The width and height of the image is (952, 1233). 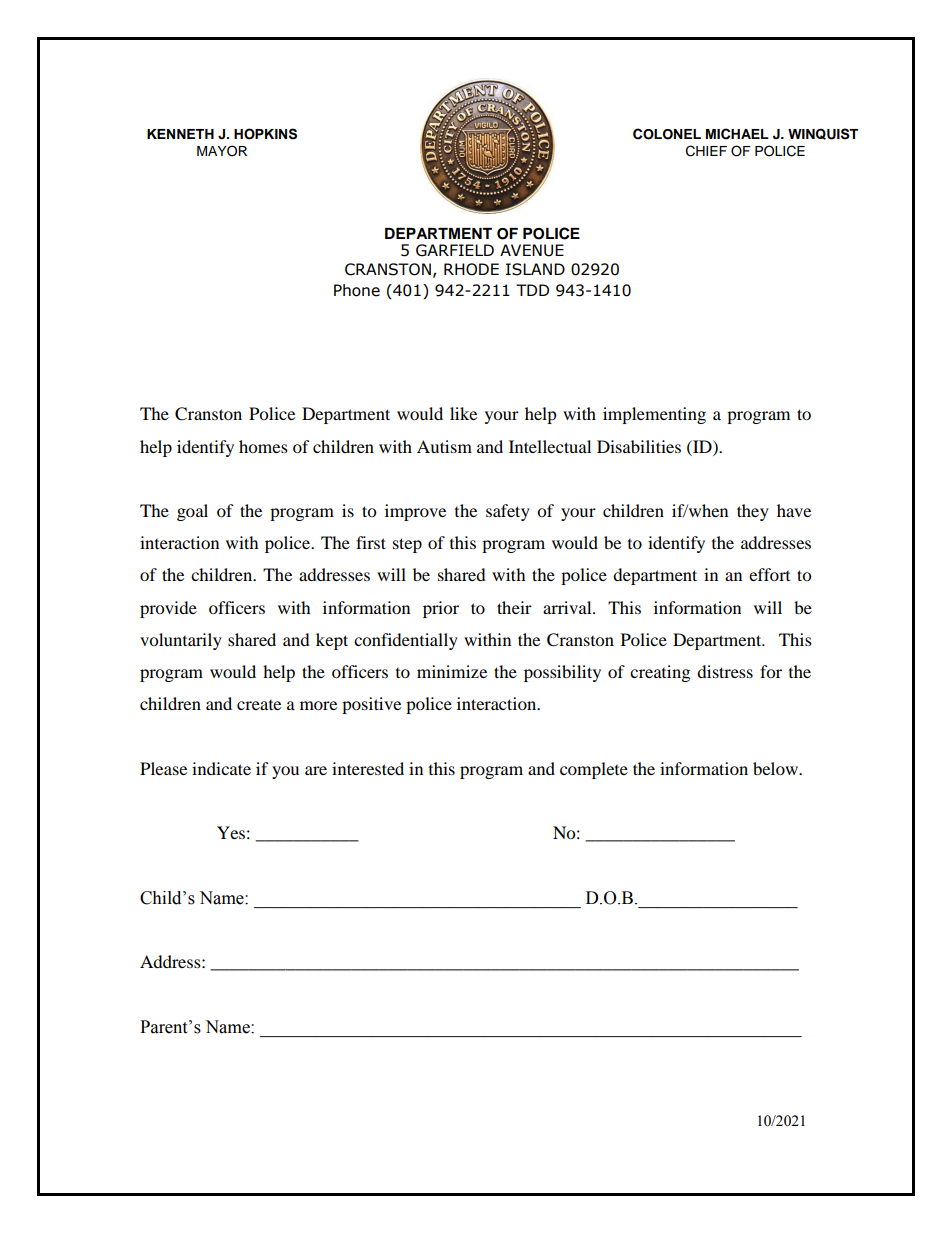 What do you see at coordinates (368, 768) in the image?
I see `interested` at bounding box center [368, 768].
